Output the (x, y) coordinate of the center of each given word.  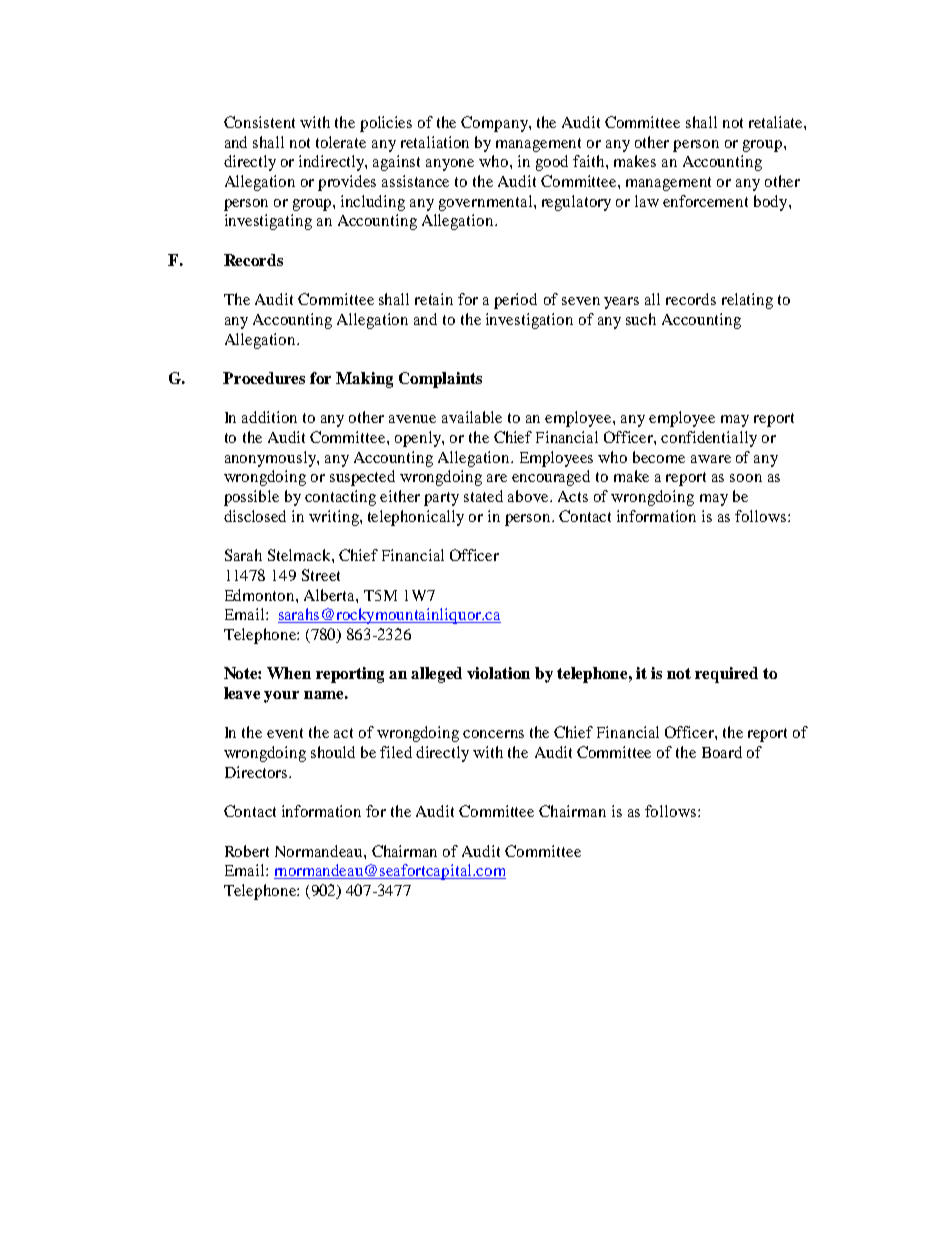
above (529, 496)
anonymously (271, 459)
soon (746, 478)
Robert (247, 851)
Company (495, 124)
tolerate (341, 142)
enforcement (705, 201)
